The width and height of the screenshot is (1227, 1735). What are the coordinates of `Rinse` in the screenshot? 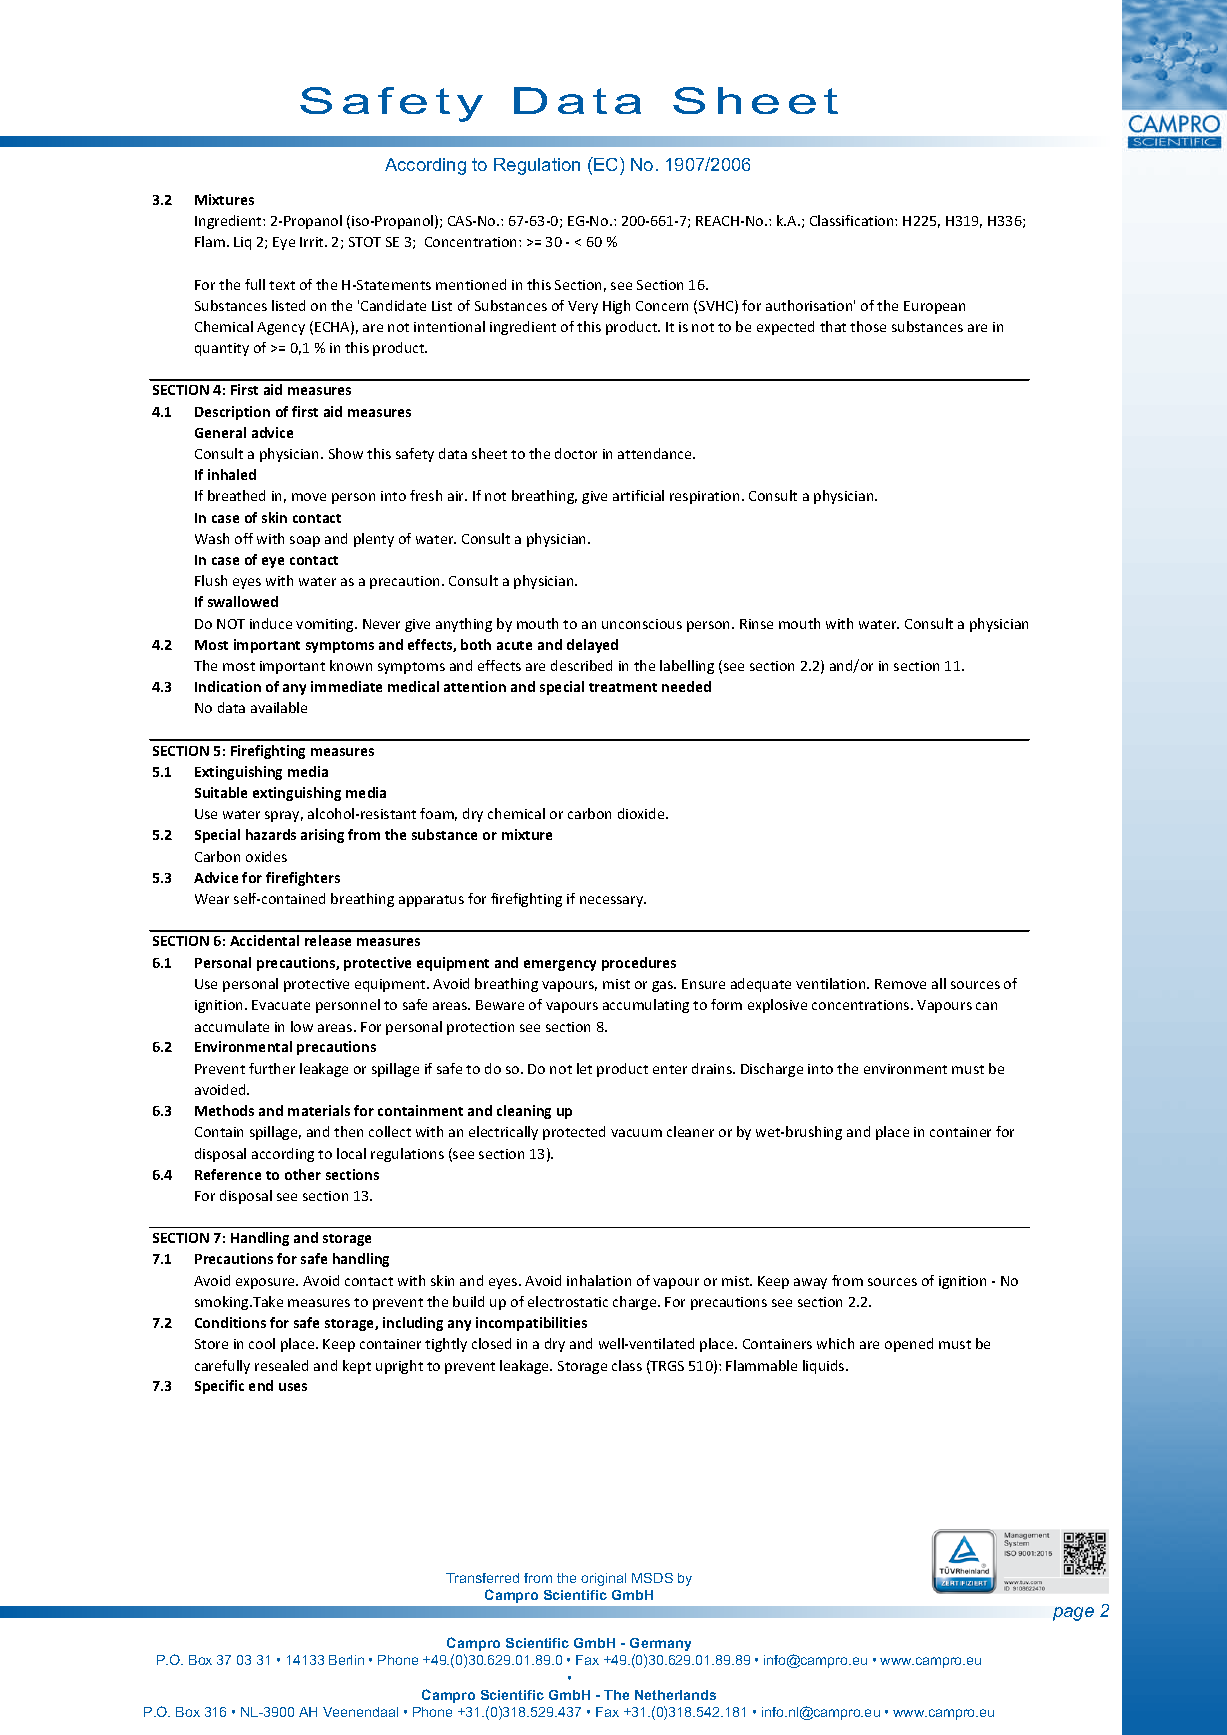 It's located at (756, 624).
